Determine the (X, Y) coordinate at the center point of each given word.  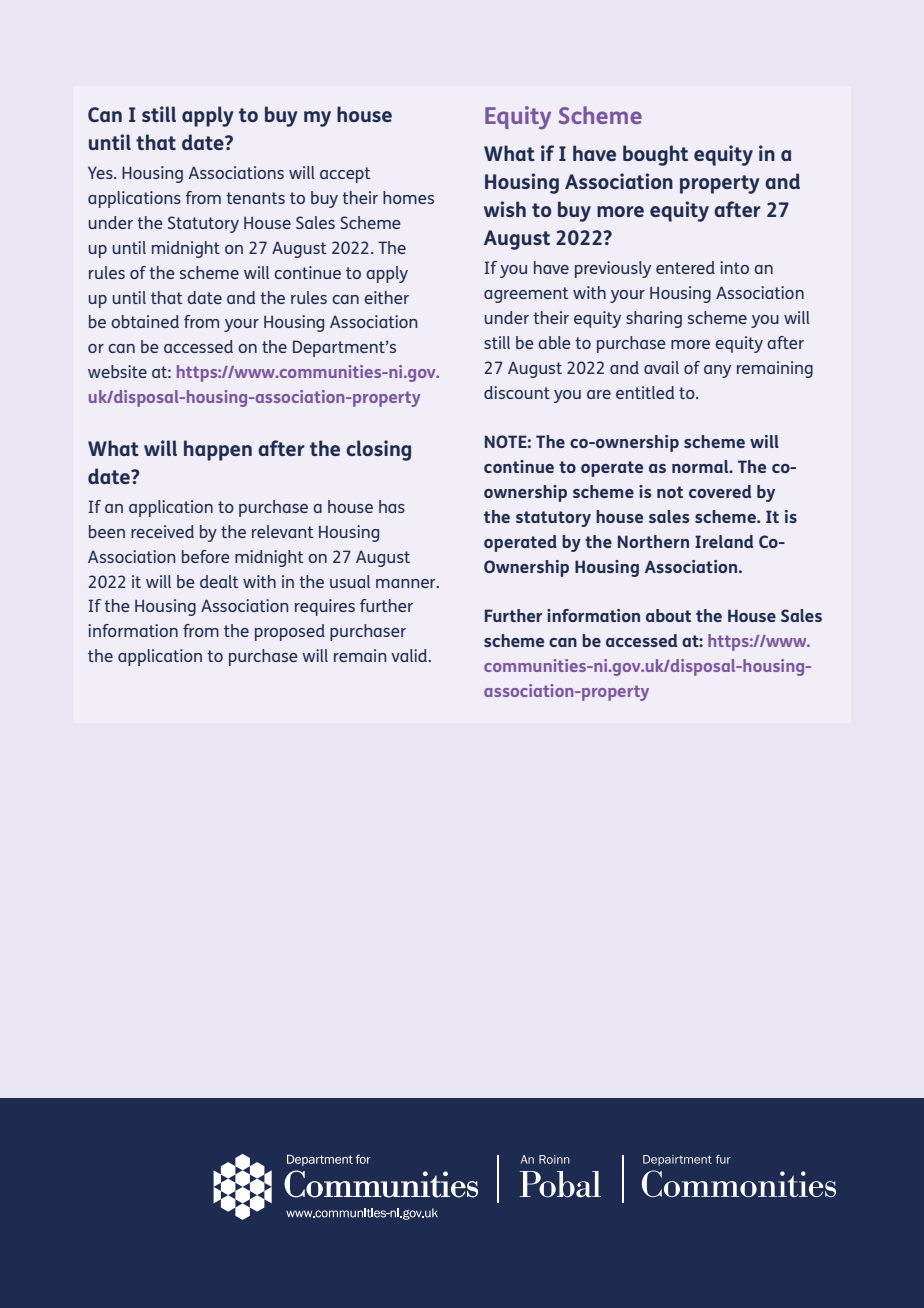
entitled (645, 392)
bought (655, 155)
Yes (101, 172)
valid (410, 655)
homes (408, 197)
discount (517, 392)
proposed (290, 632)
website (117, 371)
